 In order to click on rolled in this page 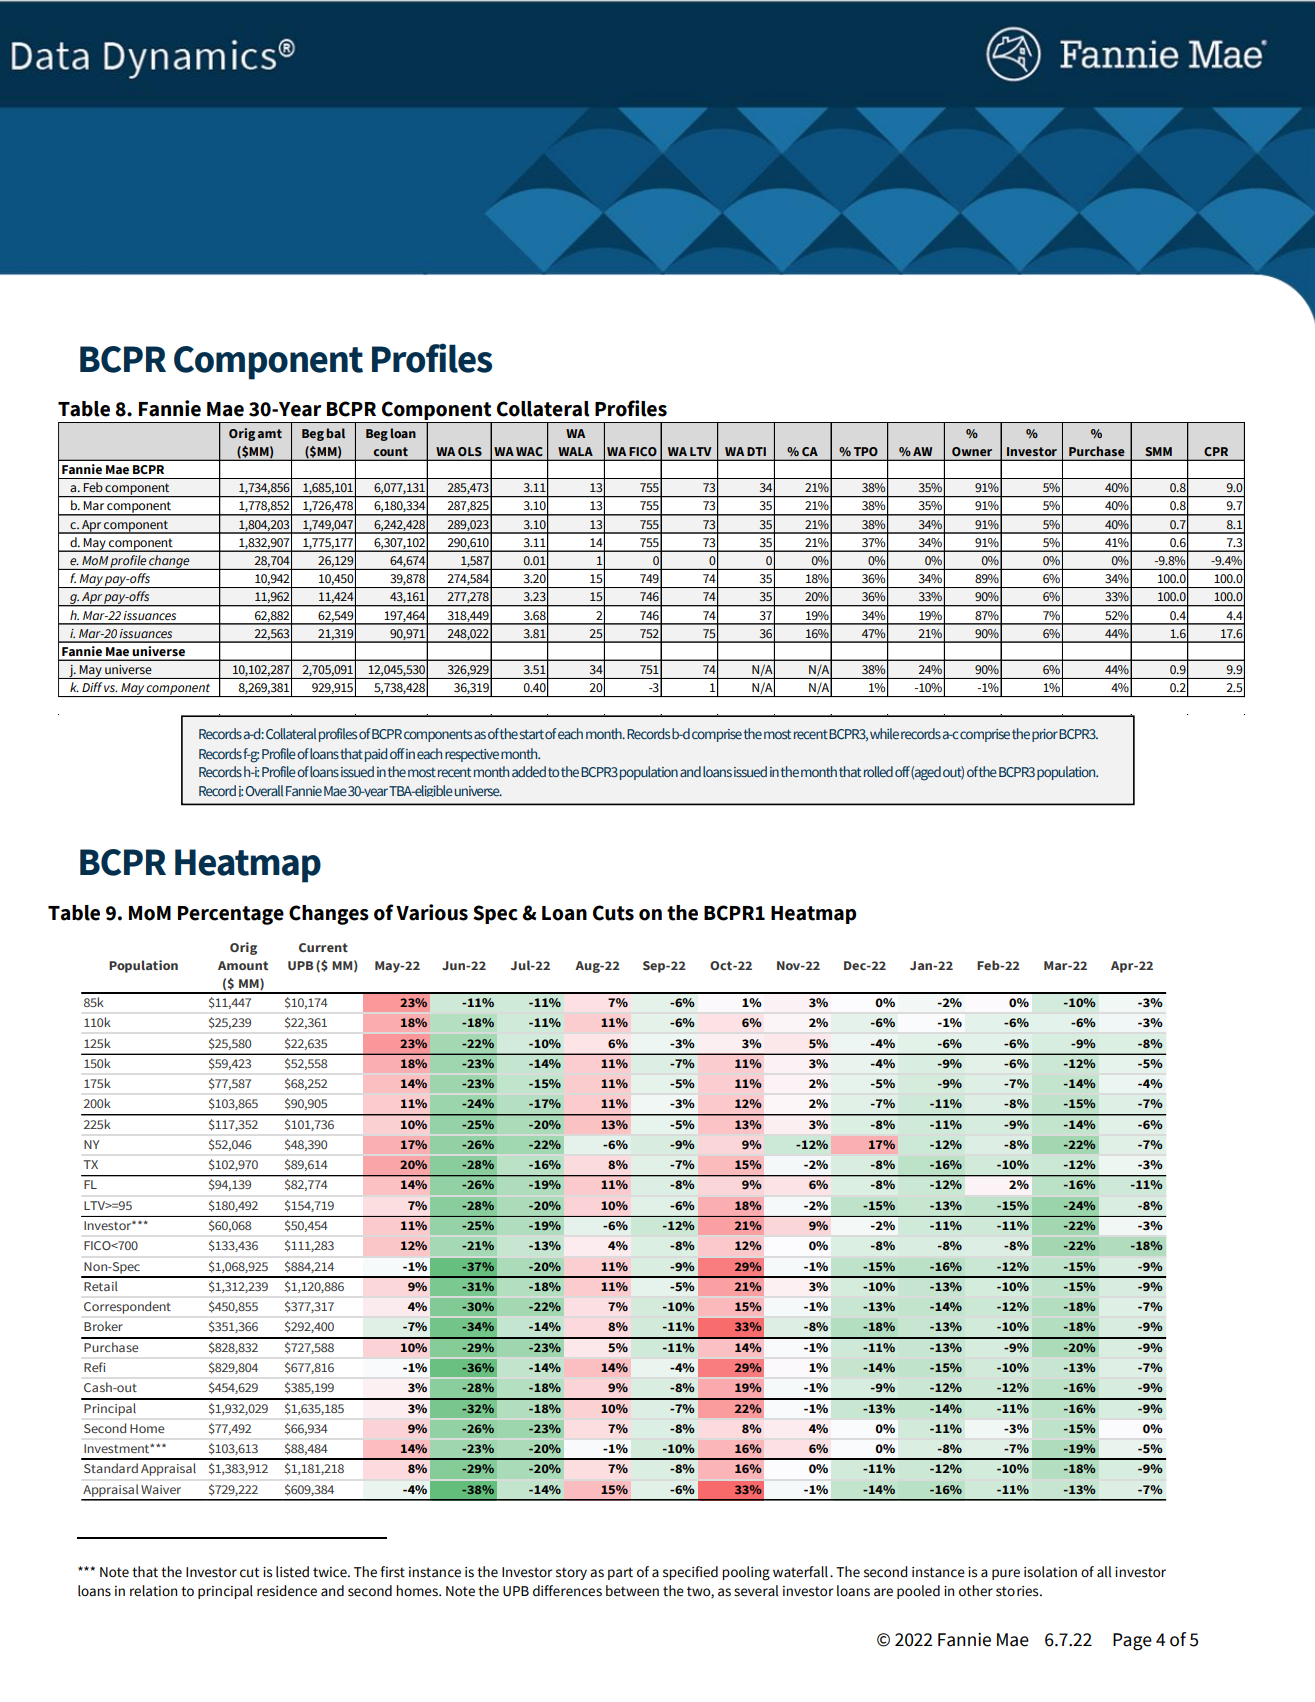, I will do `click(878, 771)`.
